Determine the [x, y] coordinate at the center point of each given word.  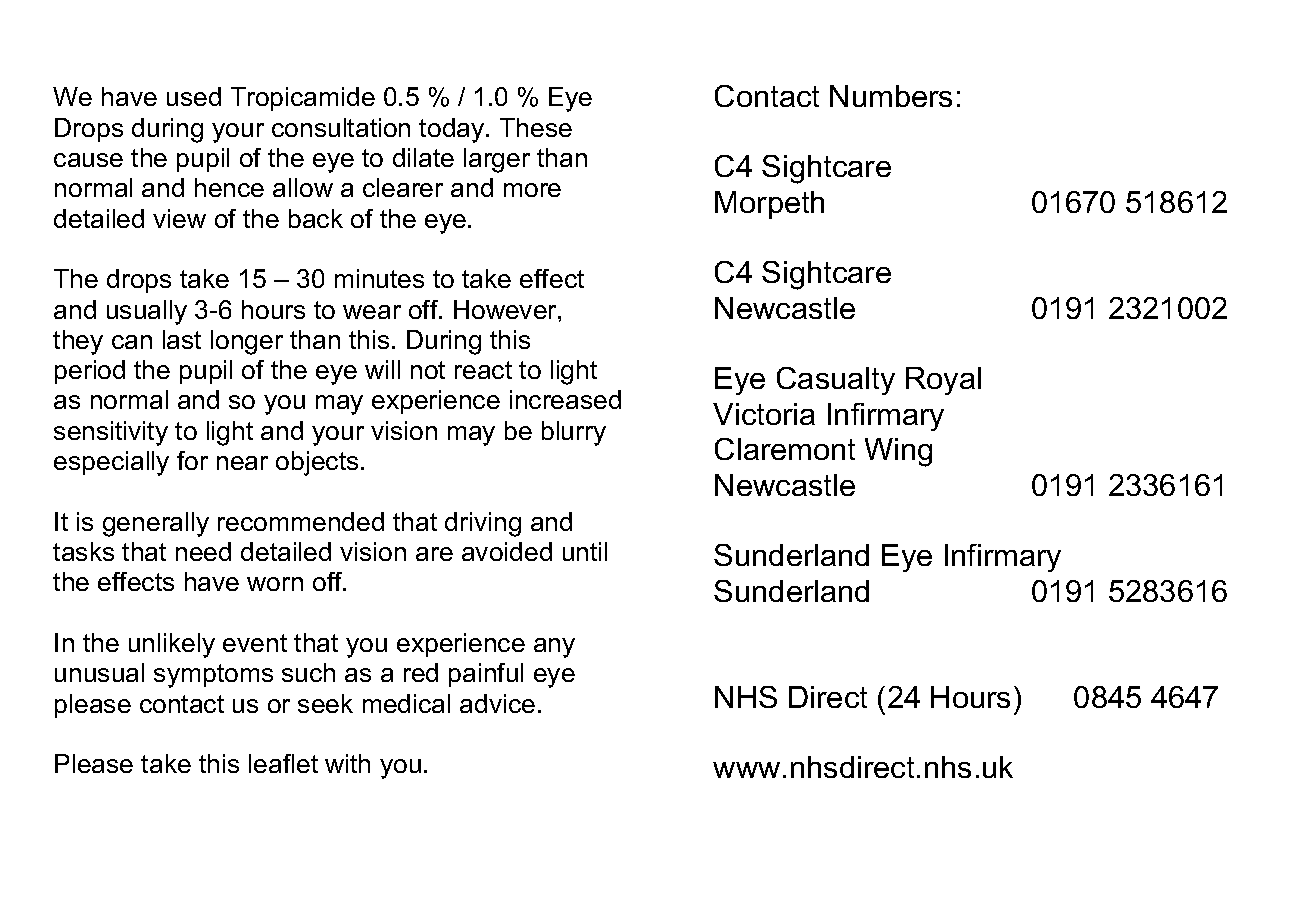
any [554, 648]
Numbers [891, 96]
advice [497, 703]
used [194, 96]
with [347, 763]
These [536, 127]
